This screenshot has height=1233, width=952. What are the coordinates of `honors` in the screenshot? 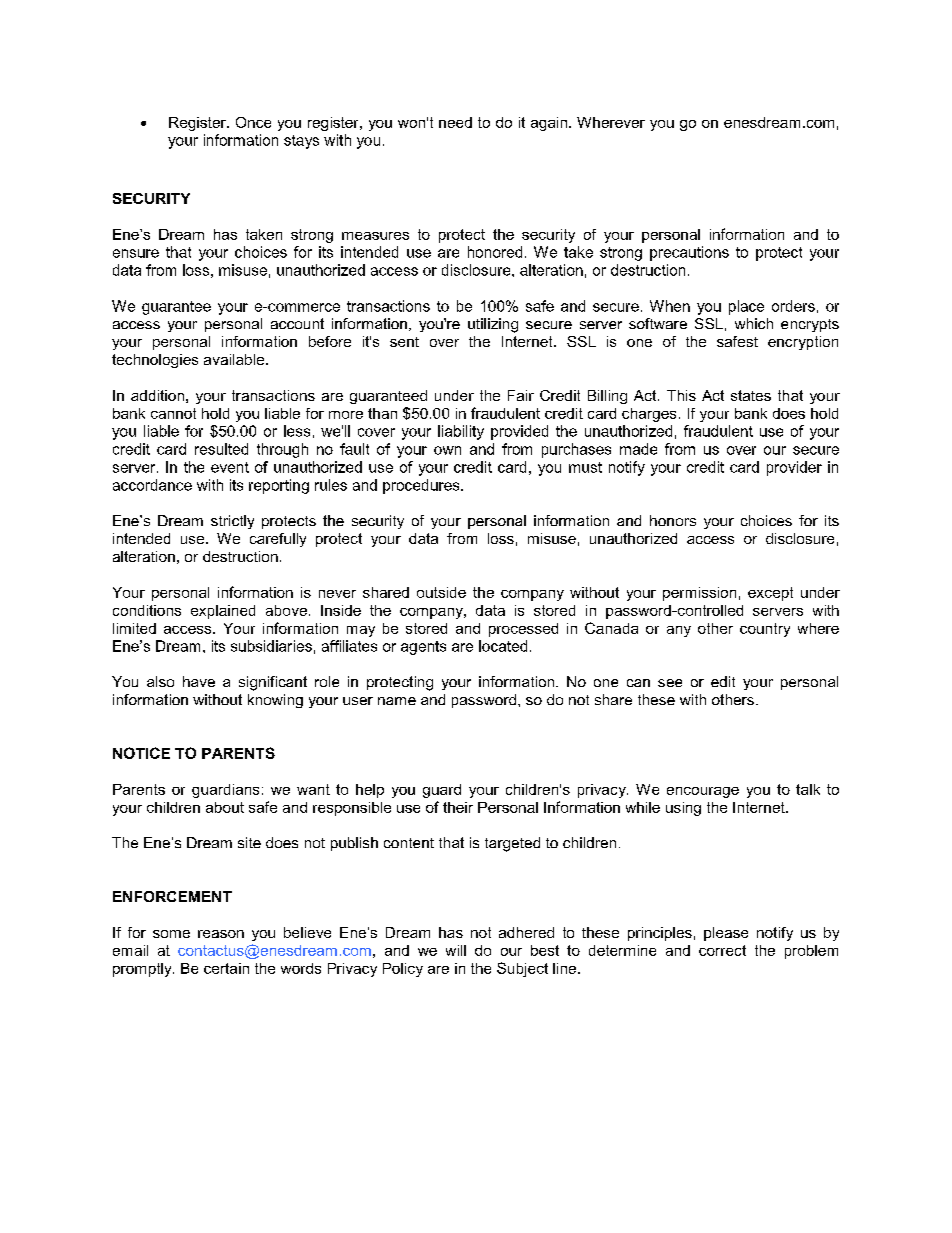 It's located at (673, 520).
